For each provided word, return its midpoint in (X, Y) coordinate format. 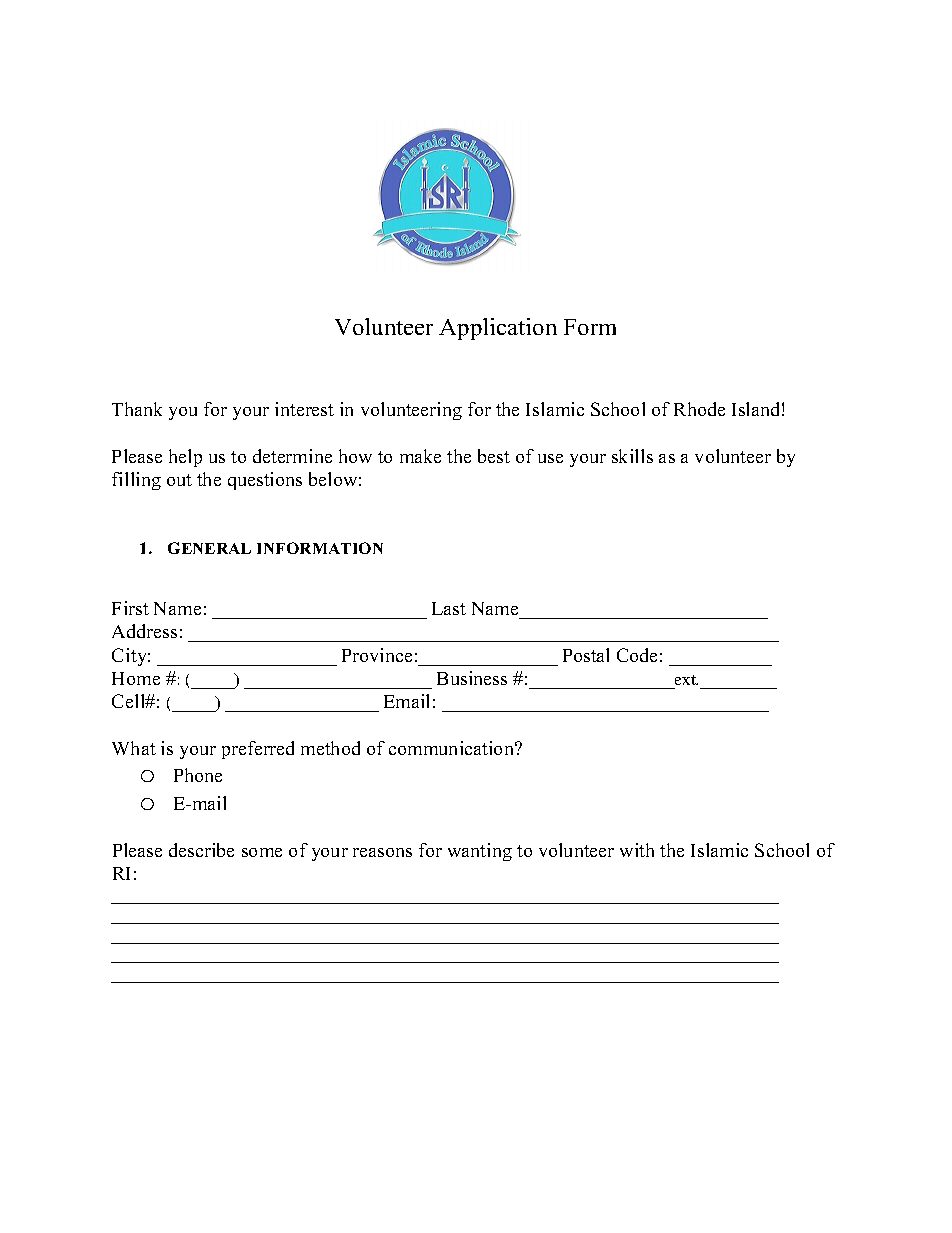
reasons (382, 852)
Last (449, 608)
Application (498, 329)
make (420, 456)
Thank (137, 409)
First (130, 608)
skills (632, 456)
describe (201, 850)
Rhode (699, 409)
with (637, 850)
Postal (586, 655)
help (185, 458)
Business (472, 678)
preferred (258, 750)
